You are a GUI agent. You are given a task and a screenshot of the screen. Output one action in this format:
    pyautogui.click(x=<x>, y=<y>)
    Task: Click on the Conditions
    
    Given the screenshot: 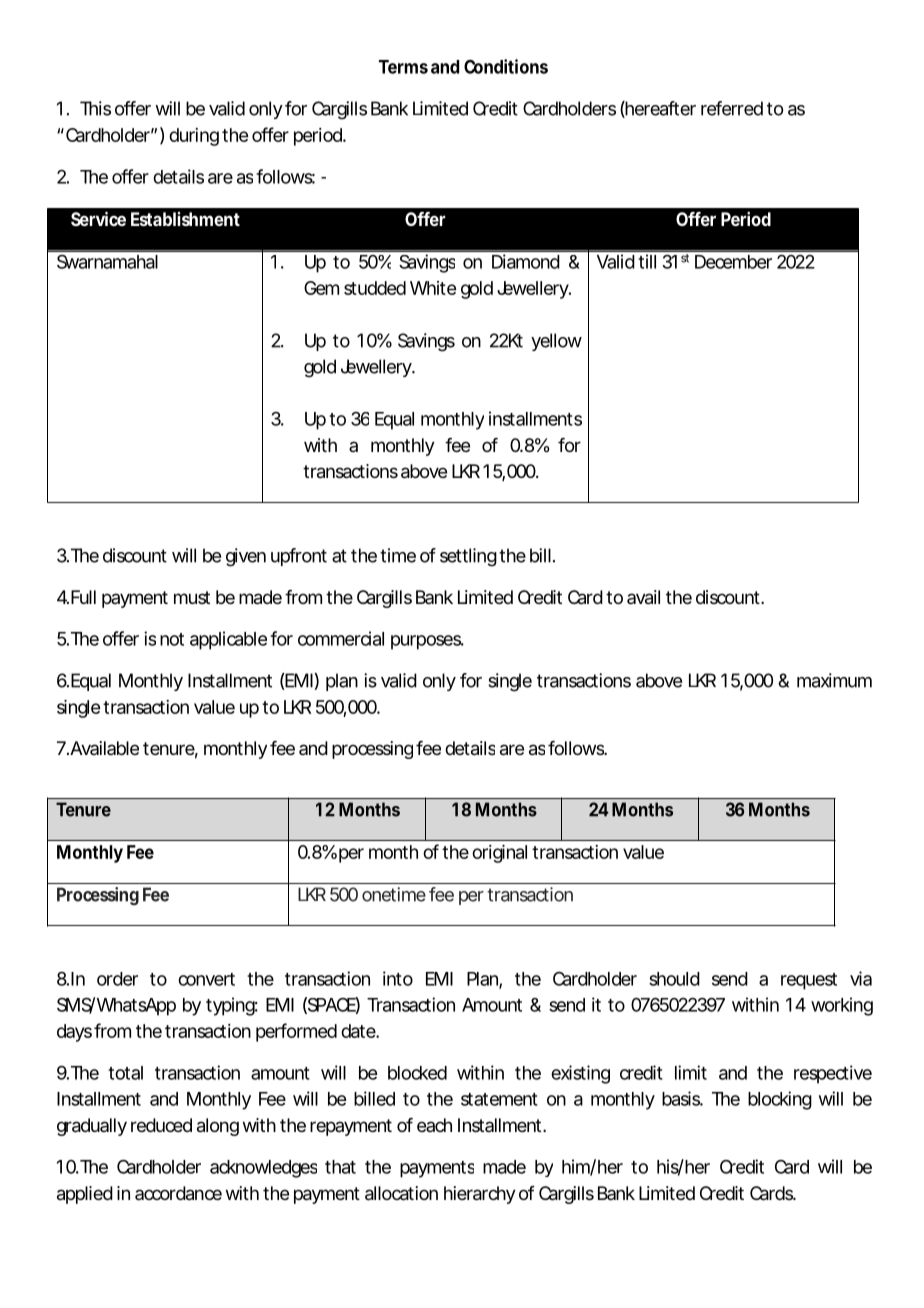 What is the action you would take?
    pyautogui.click(x=506, y=66)
